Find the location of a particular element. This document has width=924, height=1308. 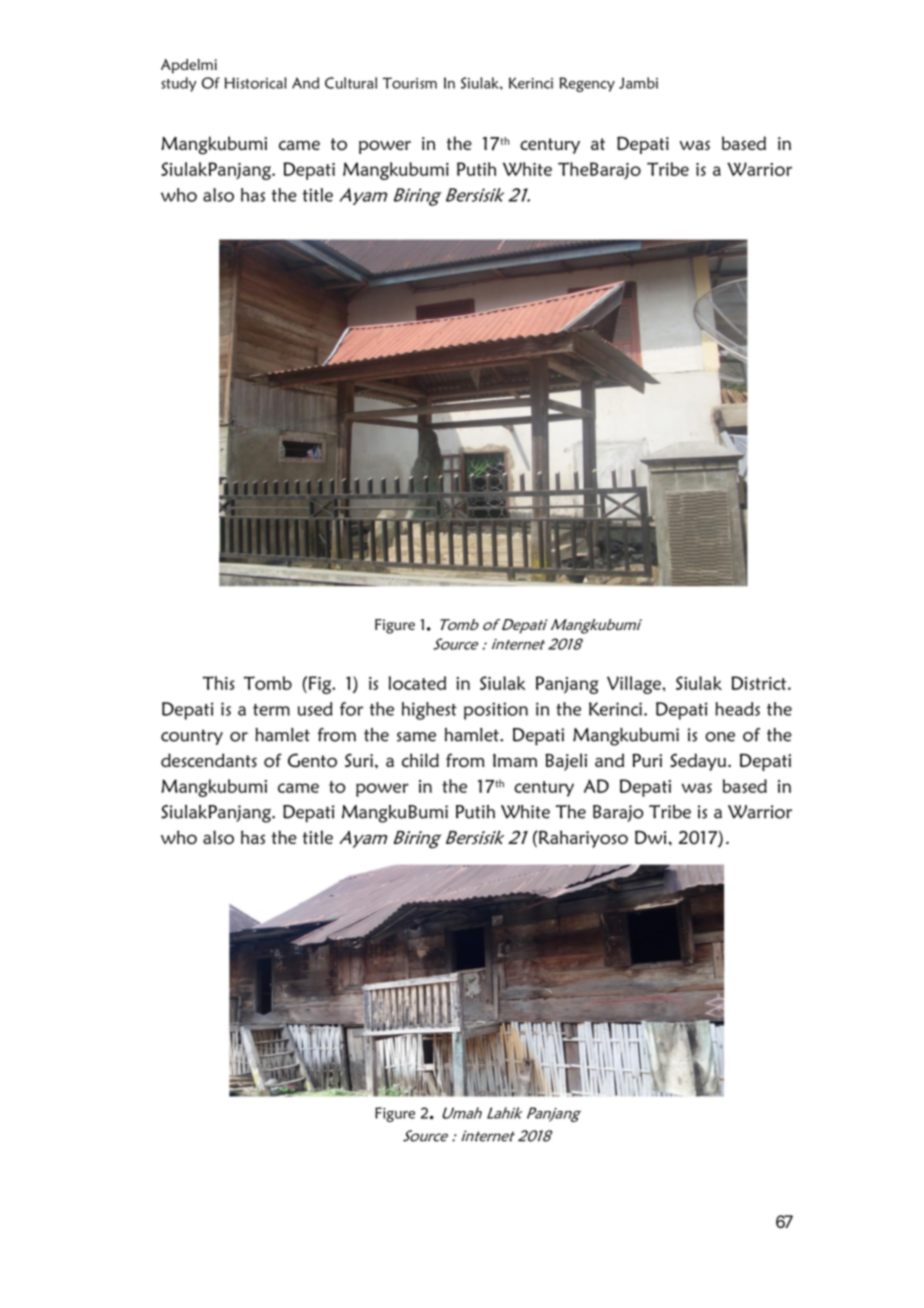

Historical is located at coordinates (255, 83).
